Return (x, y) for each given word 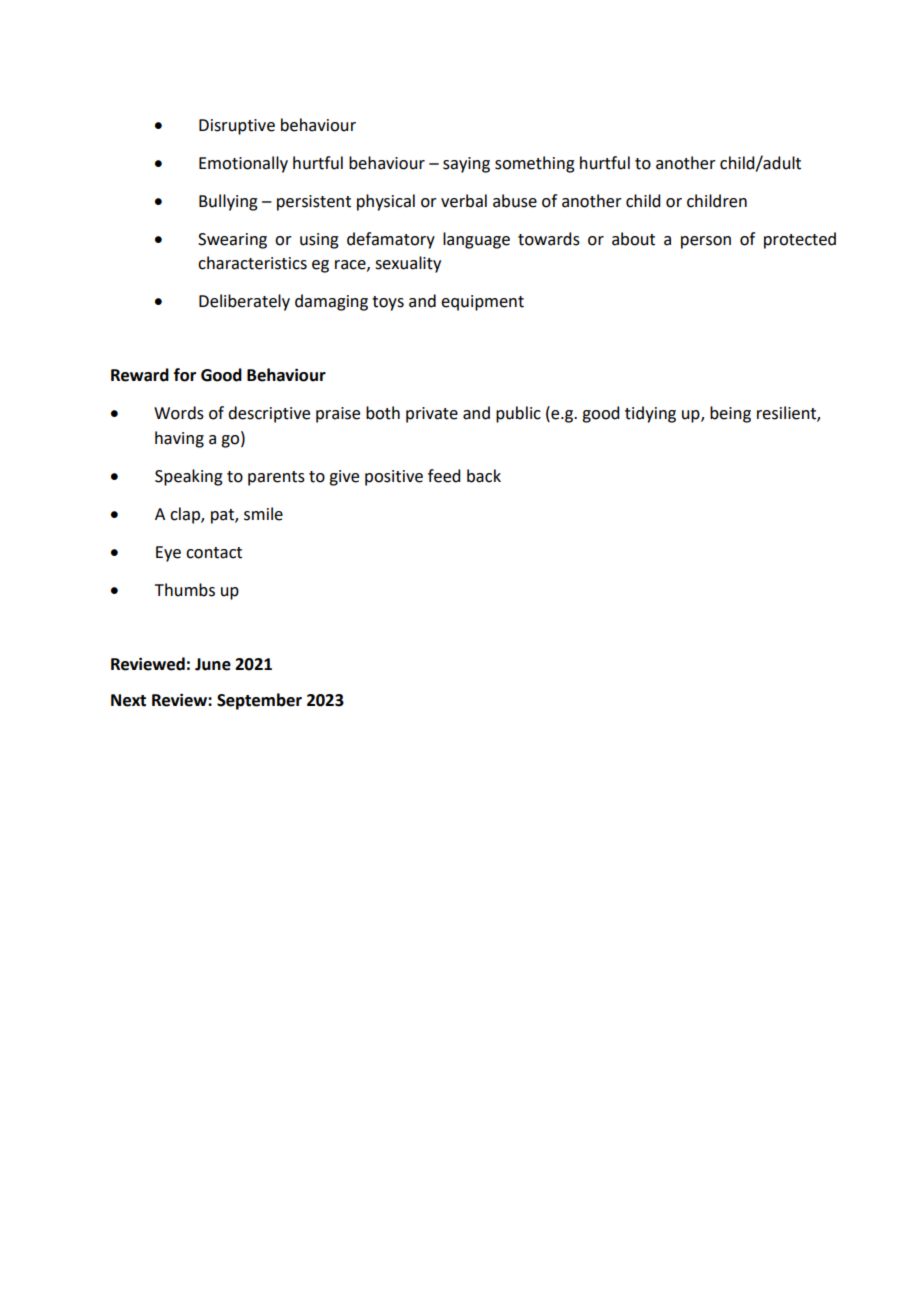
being (730, 414)
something (535, 164)
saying (466, 165)
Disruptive (237, 127)
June (213, 664)
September (259, 701)
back (484, 476)
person (706, 242)
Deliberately (244, 302)
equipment (482, 303)
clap (186, 515)
